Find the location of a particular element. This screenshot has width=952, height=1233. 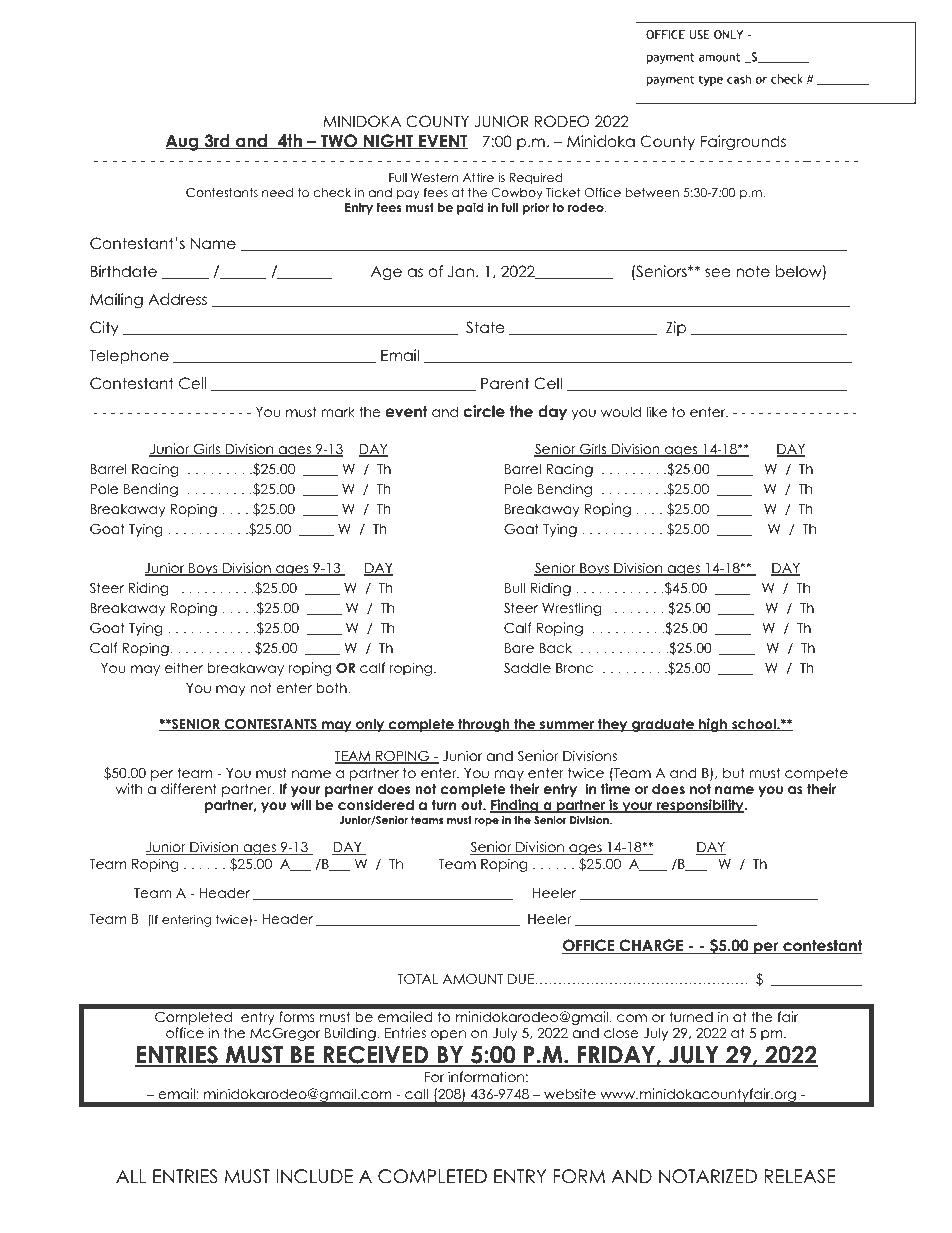

CHARGE is located at coordinates (651, 946).
